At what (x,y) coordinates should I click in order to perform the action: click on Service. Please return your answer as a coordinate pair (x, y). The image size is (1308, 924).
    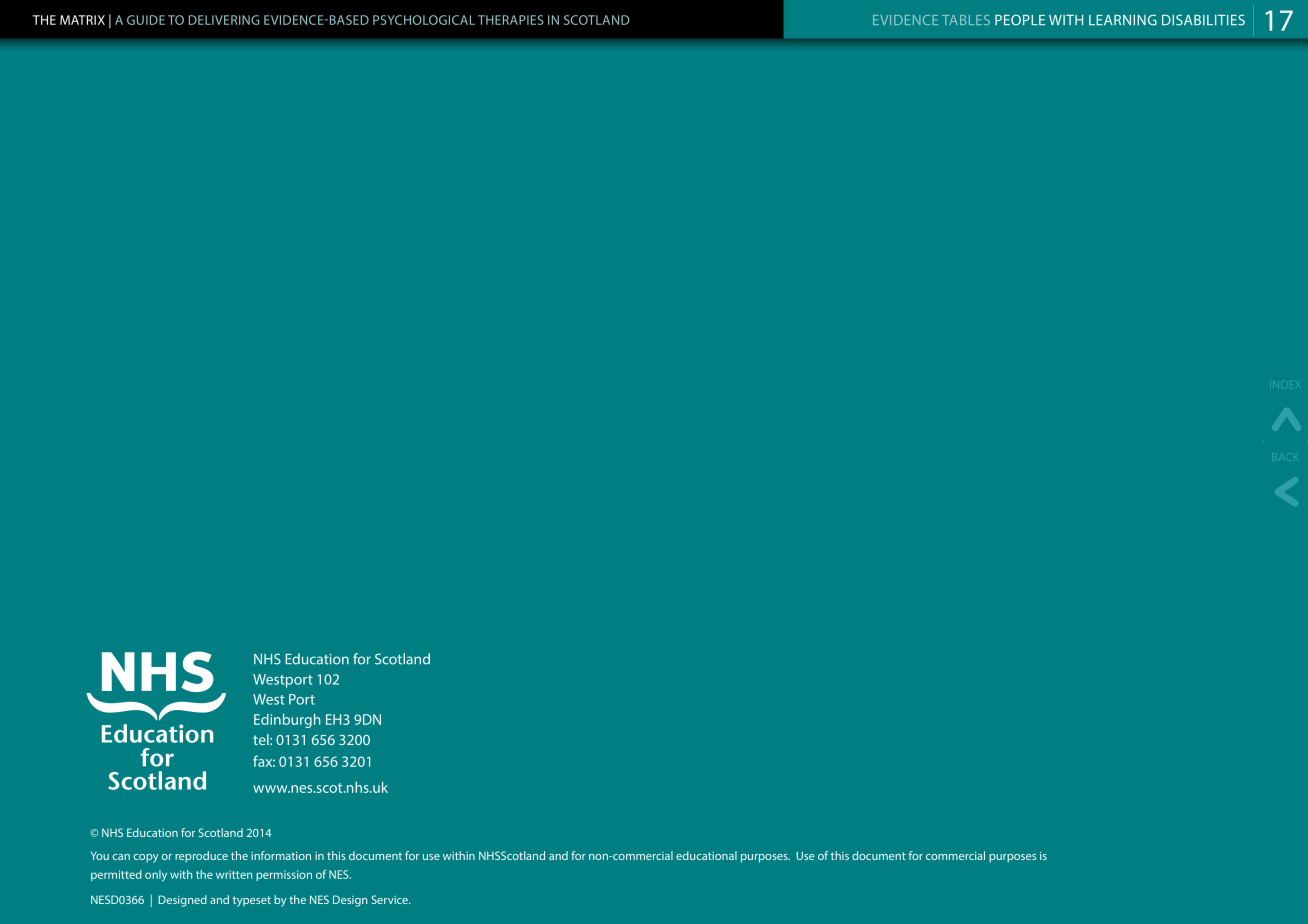
    Looking at the image, I should click on (390, 899).
